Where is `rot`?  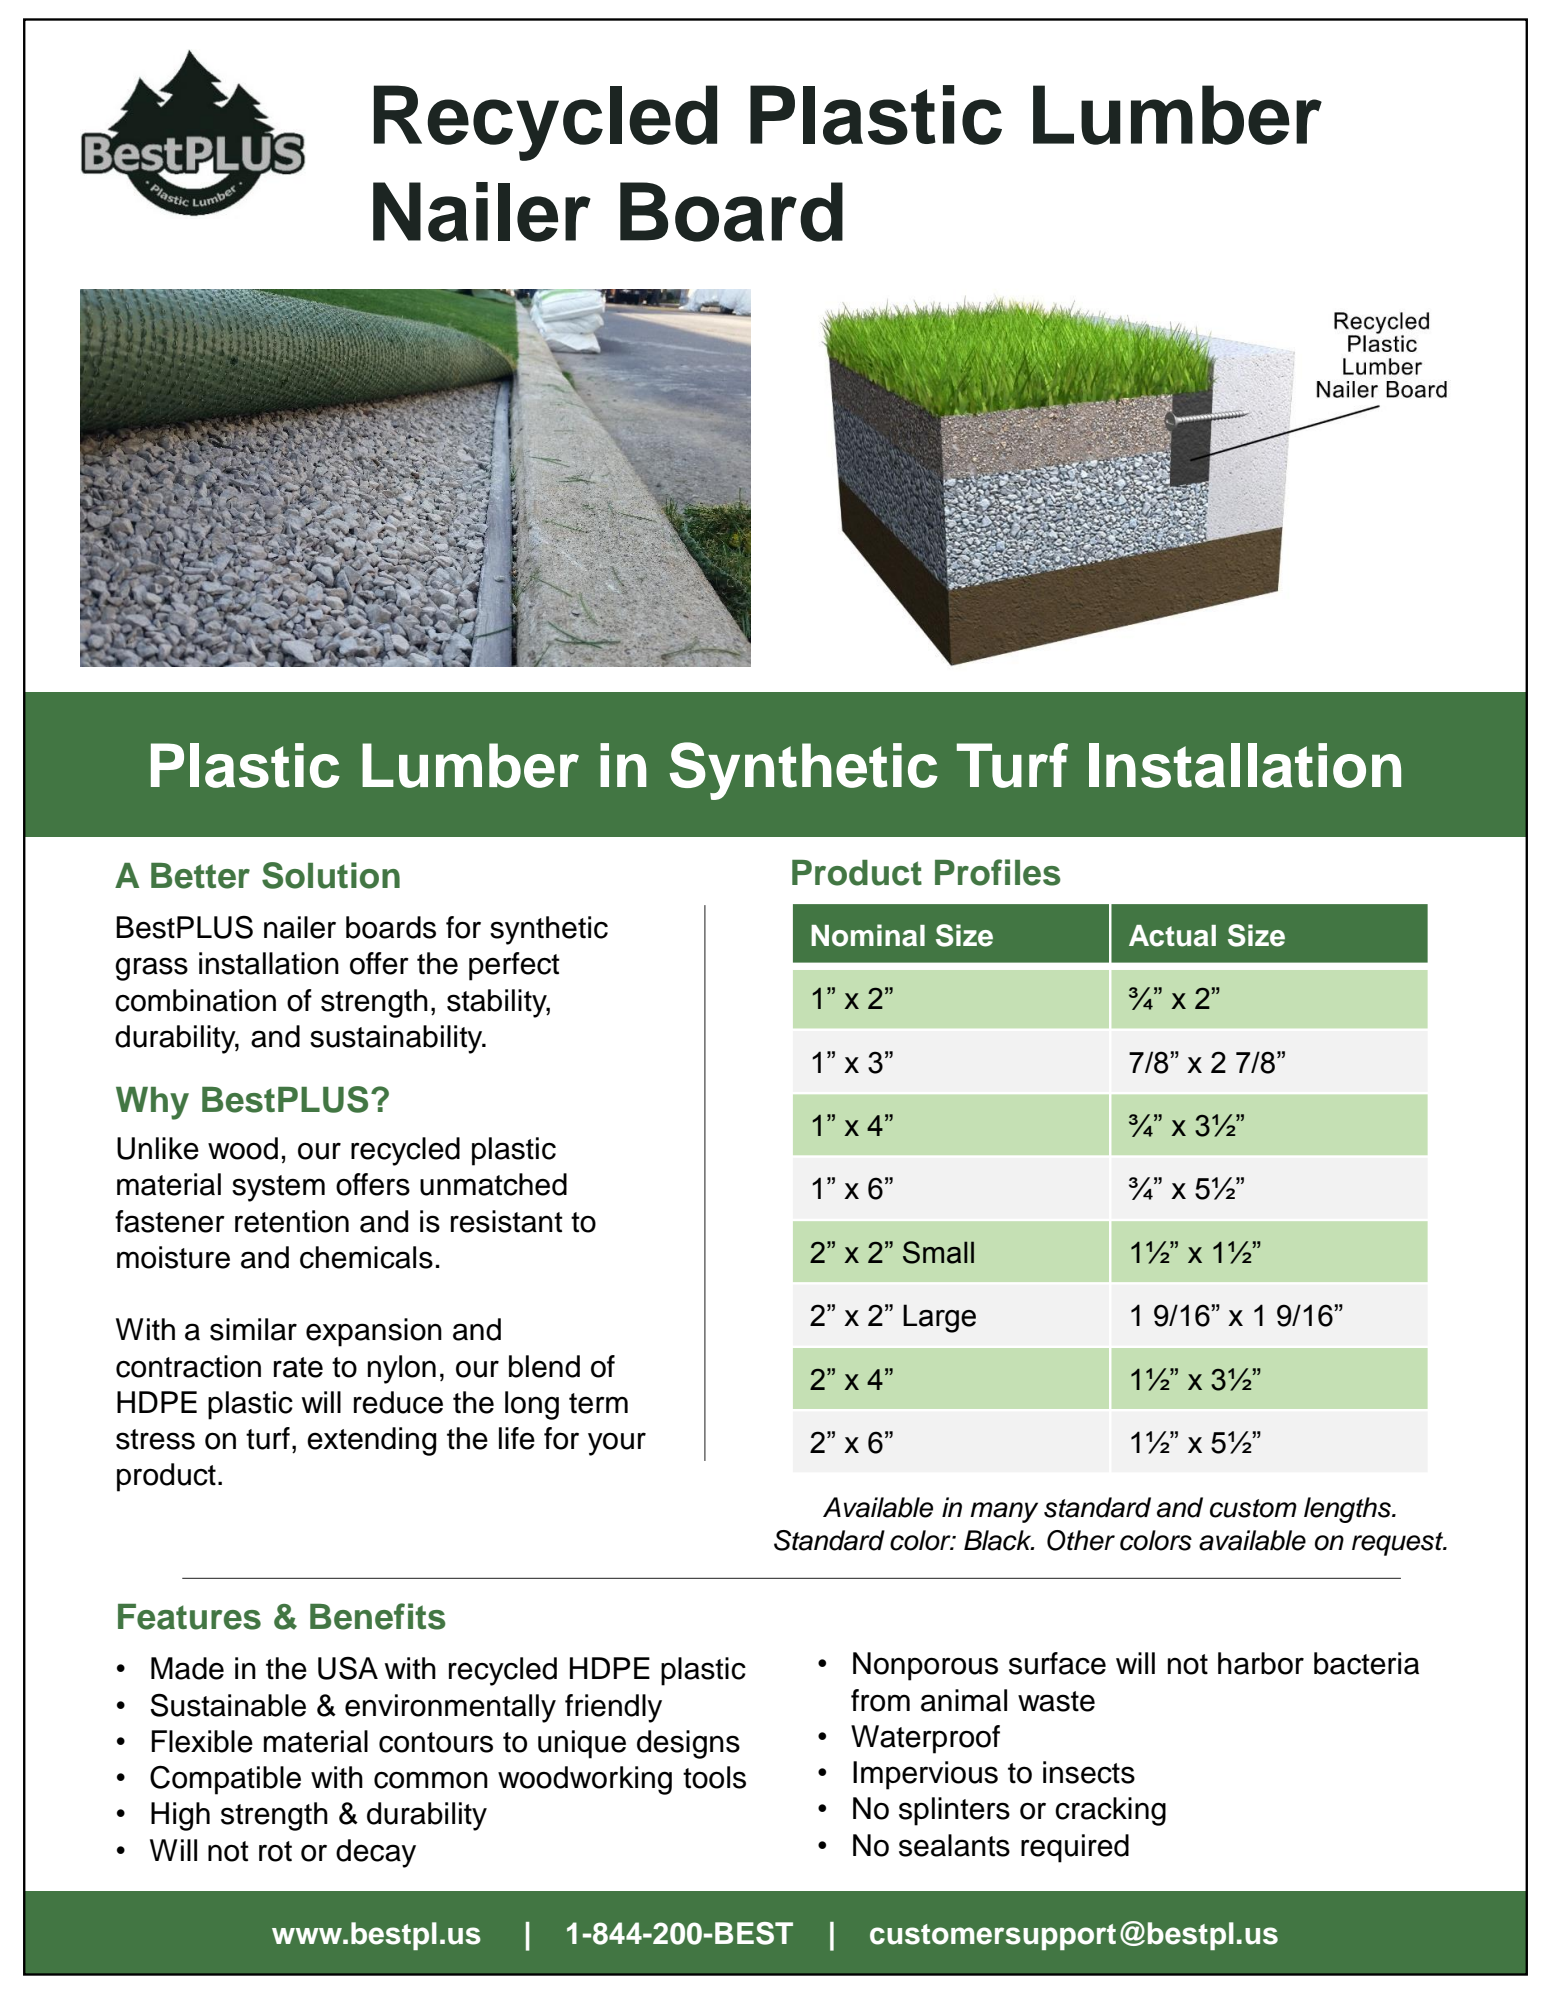 rot is located at coordinates (275, 1851).
